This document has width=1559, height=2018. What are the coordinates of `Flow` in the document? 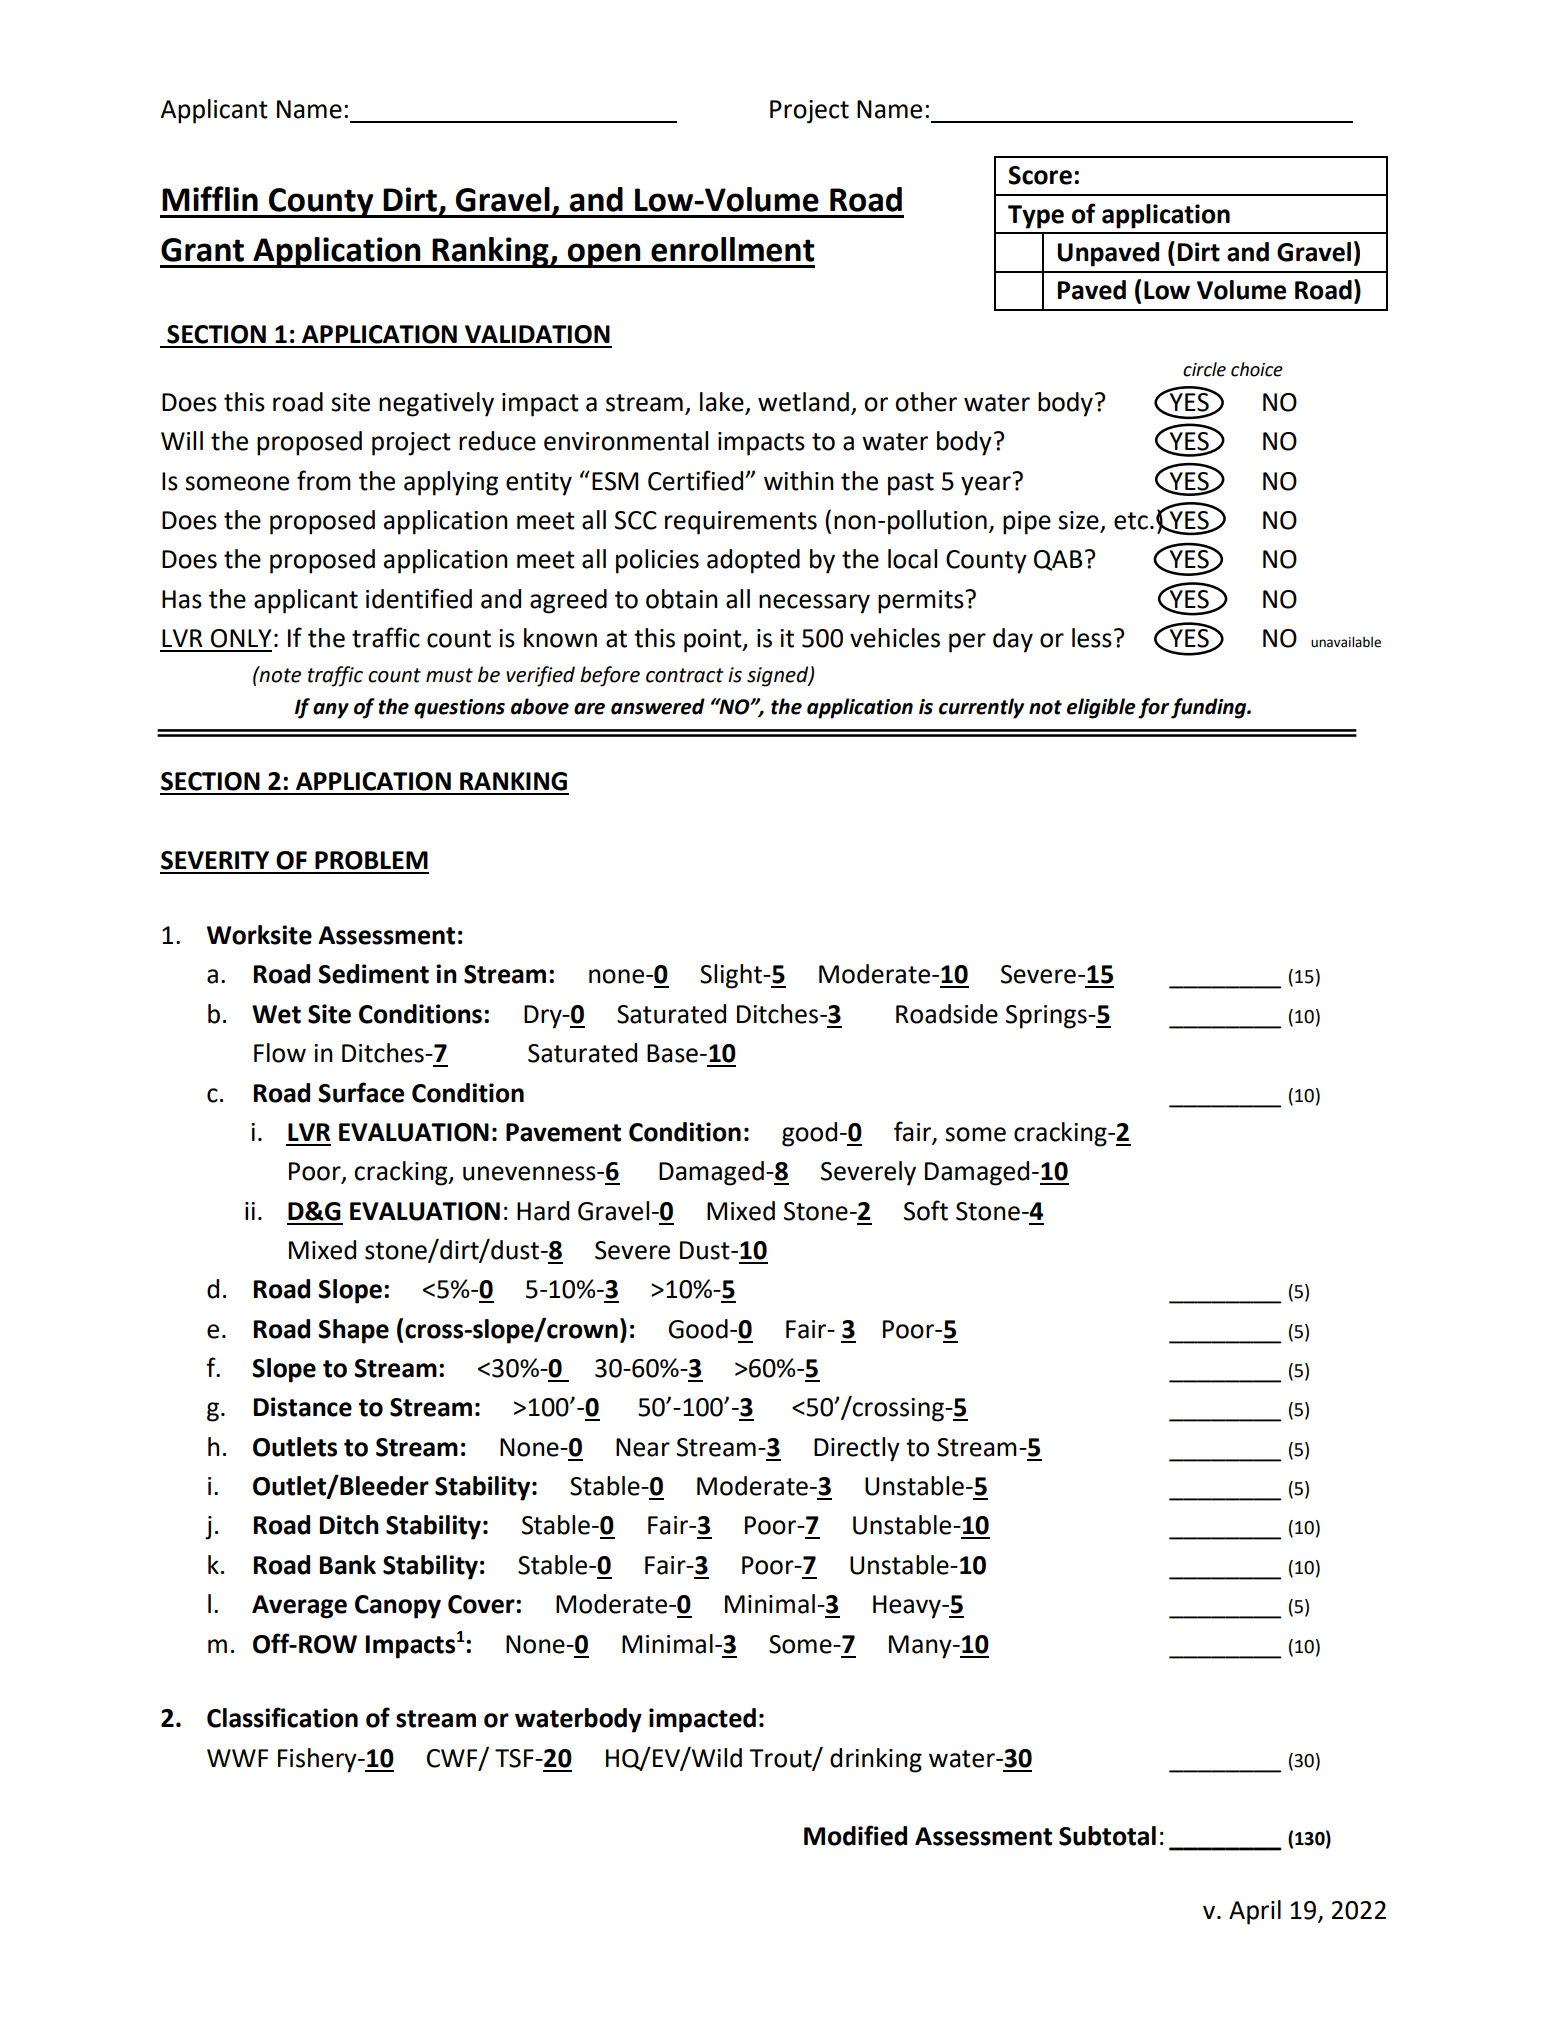 It's located at (280, 1053).
